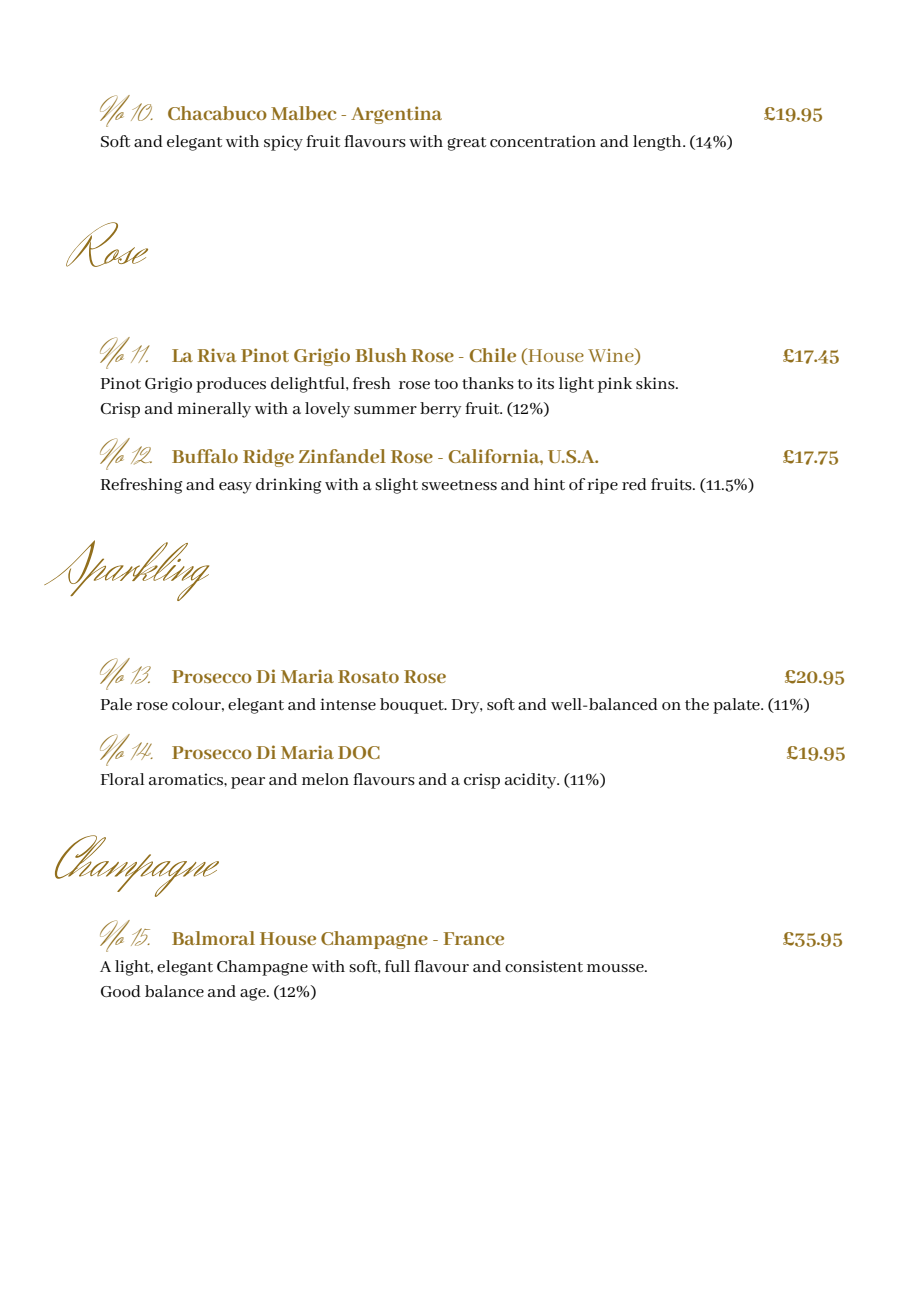 The height and width of the page is (1308, 924). What do you see at coordinates (187, 779) in the page?
I see `aromatics` at bounding box center [187, 779].
